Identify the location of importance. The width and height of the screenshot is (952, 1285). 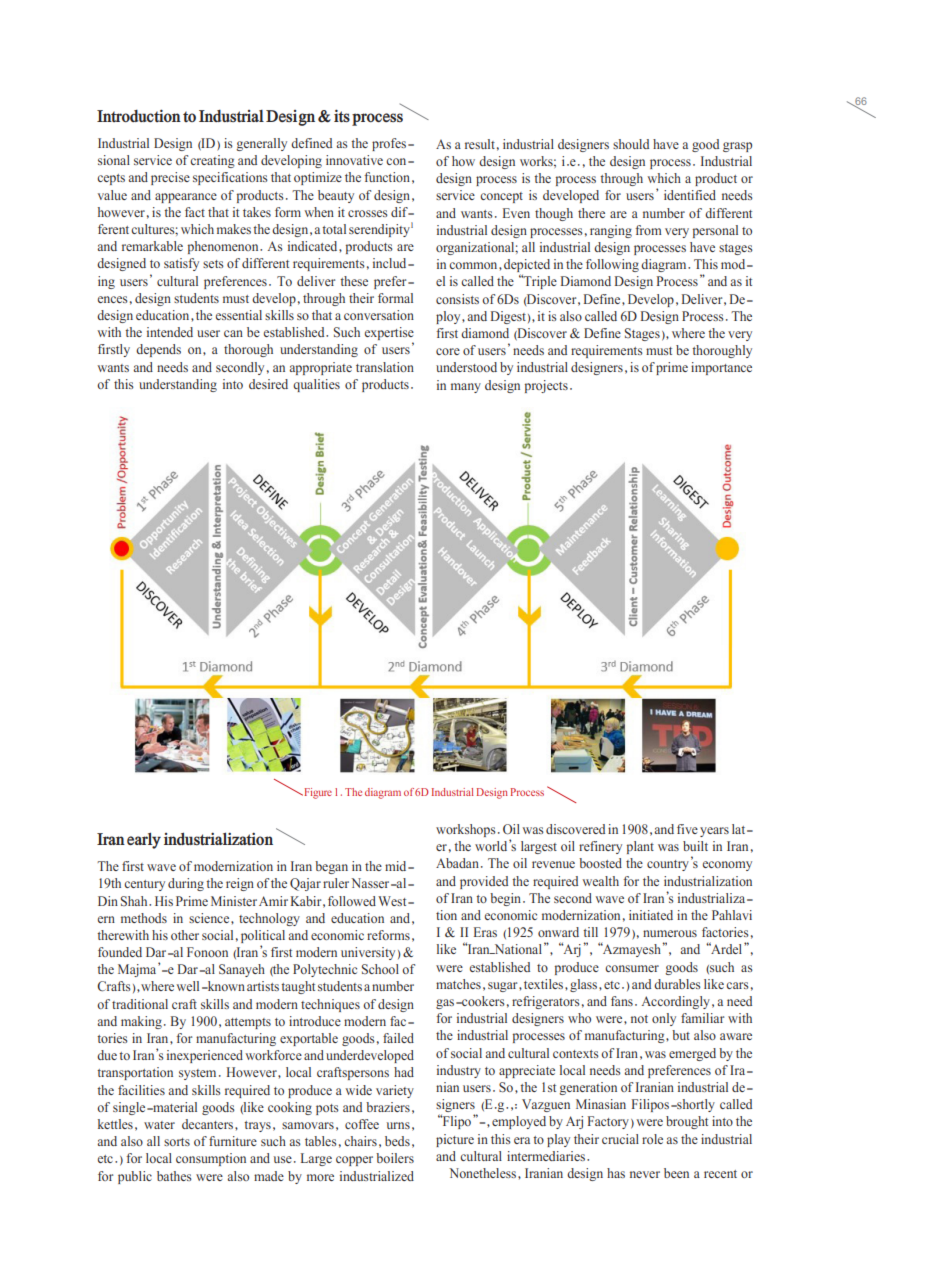
(721, 368).
